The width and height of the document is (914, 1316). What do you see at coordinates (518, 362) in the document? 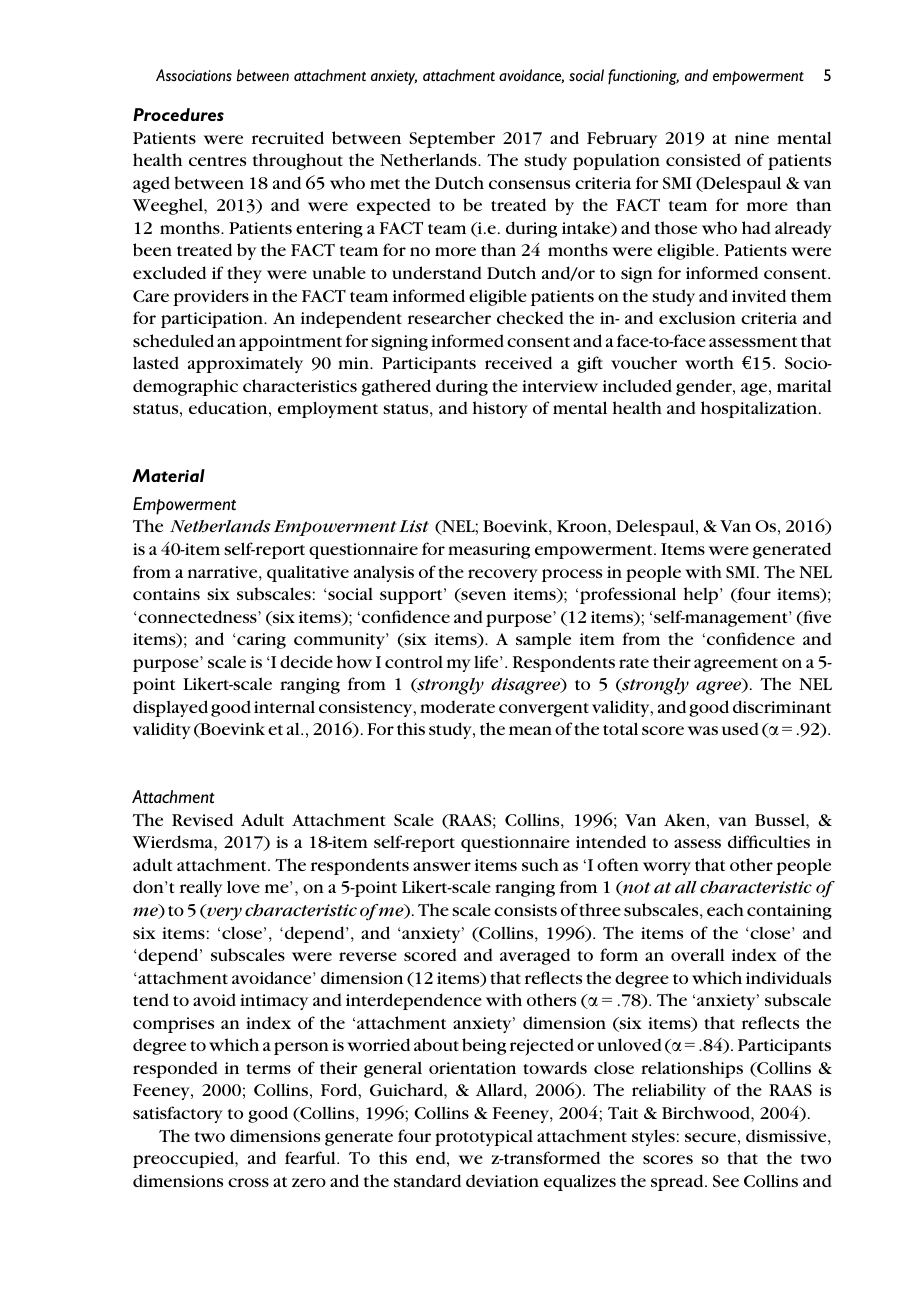
I see `received` at bounding box center [518, 362].
